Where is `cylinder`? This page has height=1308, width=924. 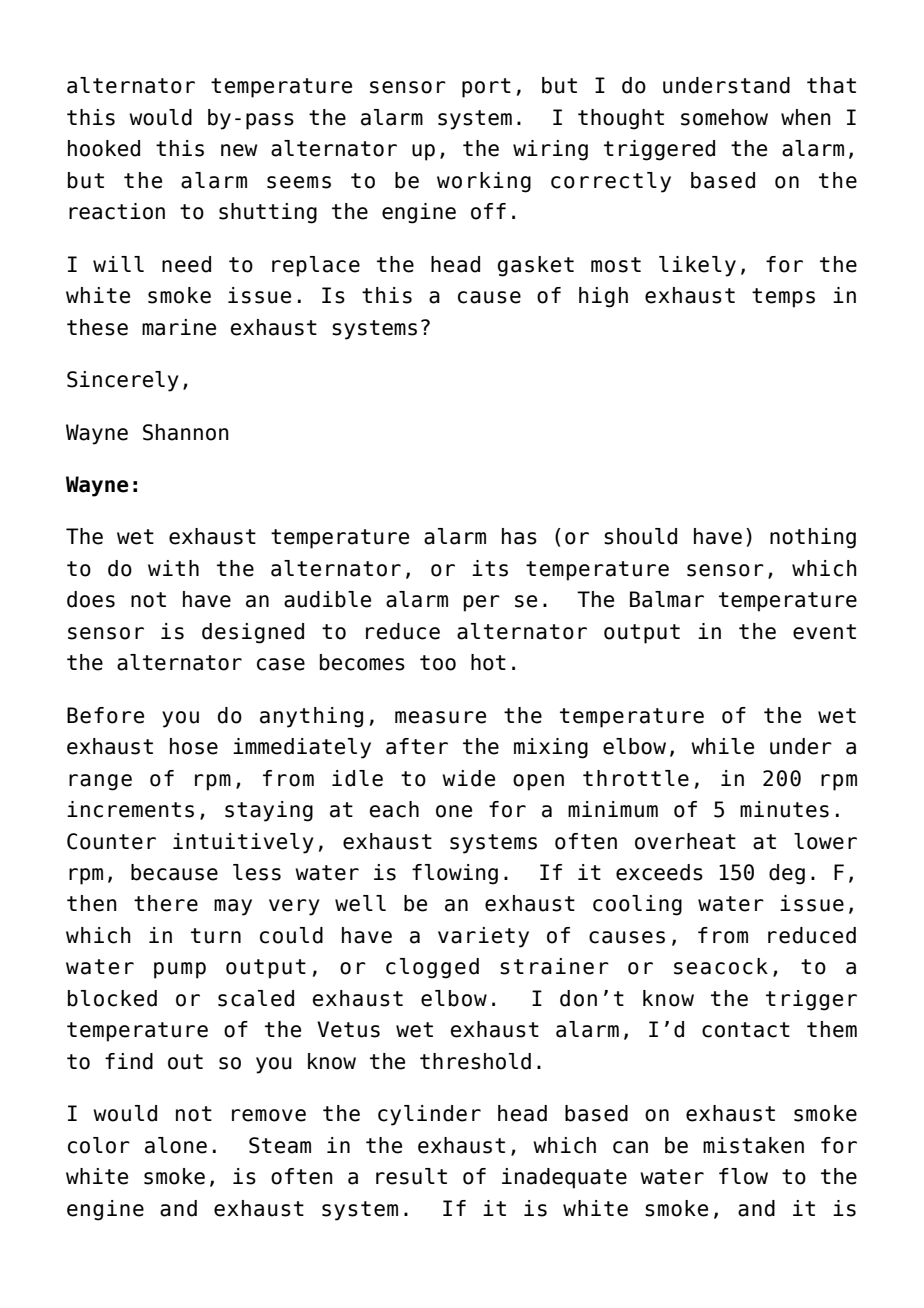 cylinder is located at coordinates (429, 1115).
